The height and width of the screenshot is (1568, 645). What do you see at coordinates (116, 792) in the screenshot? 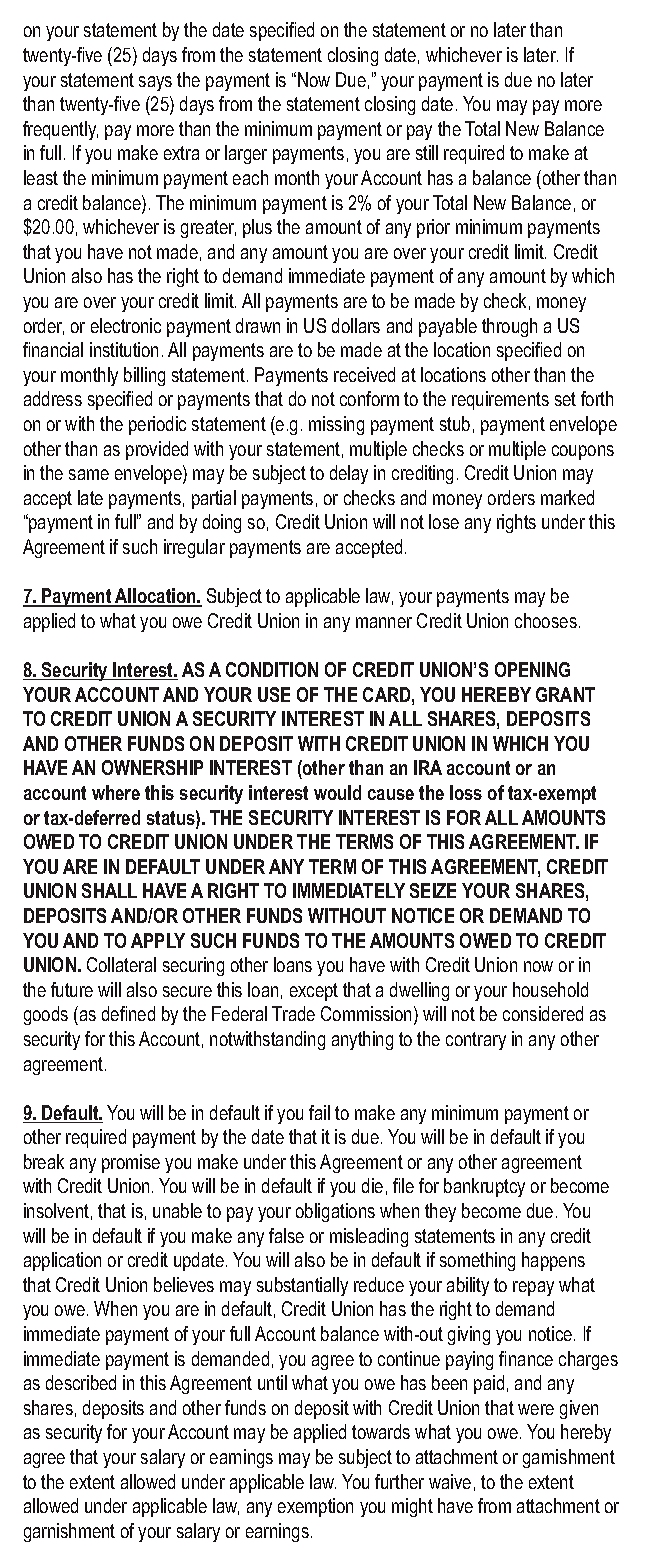
I see `where` at bounding box center [116, 792].
